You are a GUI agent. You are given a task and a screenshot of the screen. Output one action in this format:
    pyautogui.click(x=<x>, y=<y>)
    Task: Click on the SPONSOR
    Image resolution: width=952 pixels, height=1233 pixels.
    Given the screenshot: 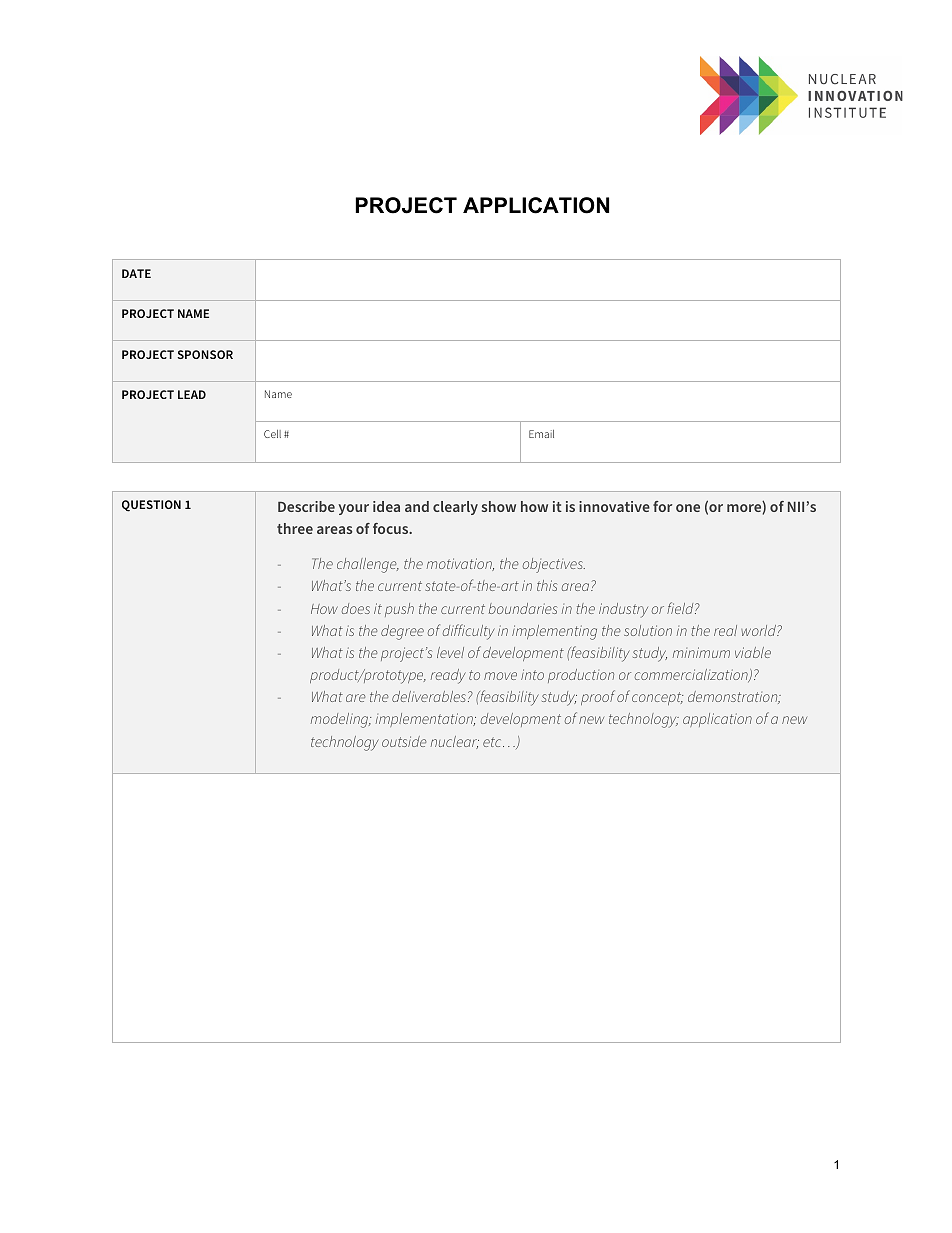 What is the action you would take?
    pyautogui.click(x=205, y=354)
